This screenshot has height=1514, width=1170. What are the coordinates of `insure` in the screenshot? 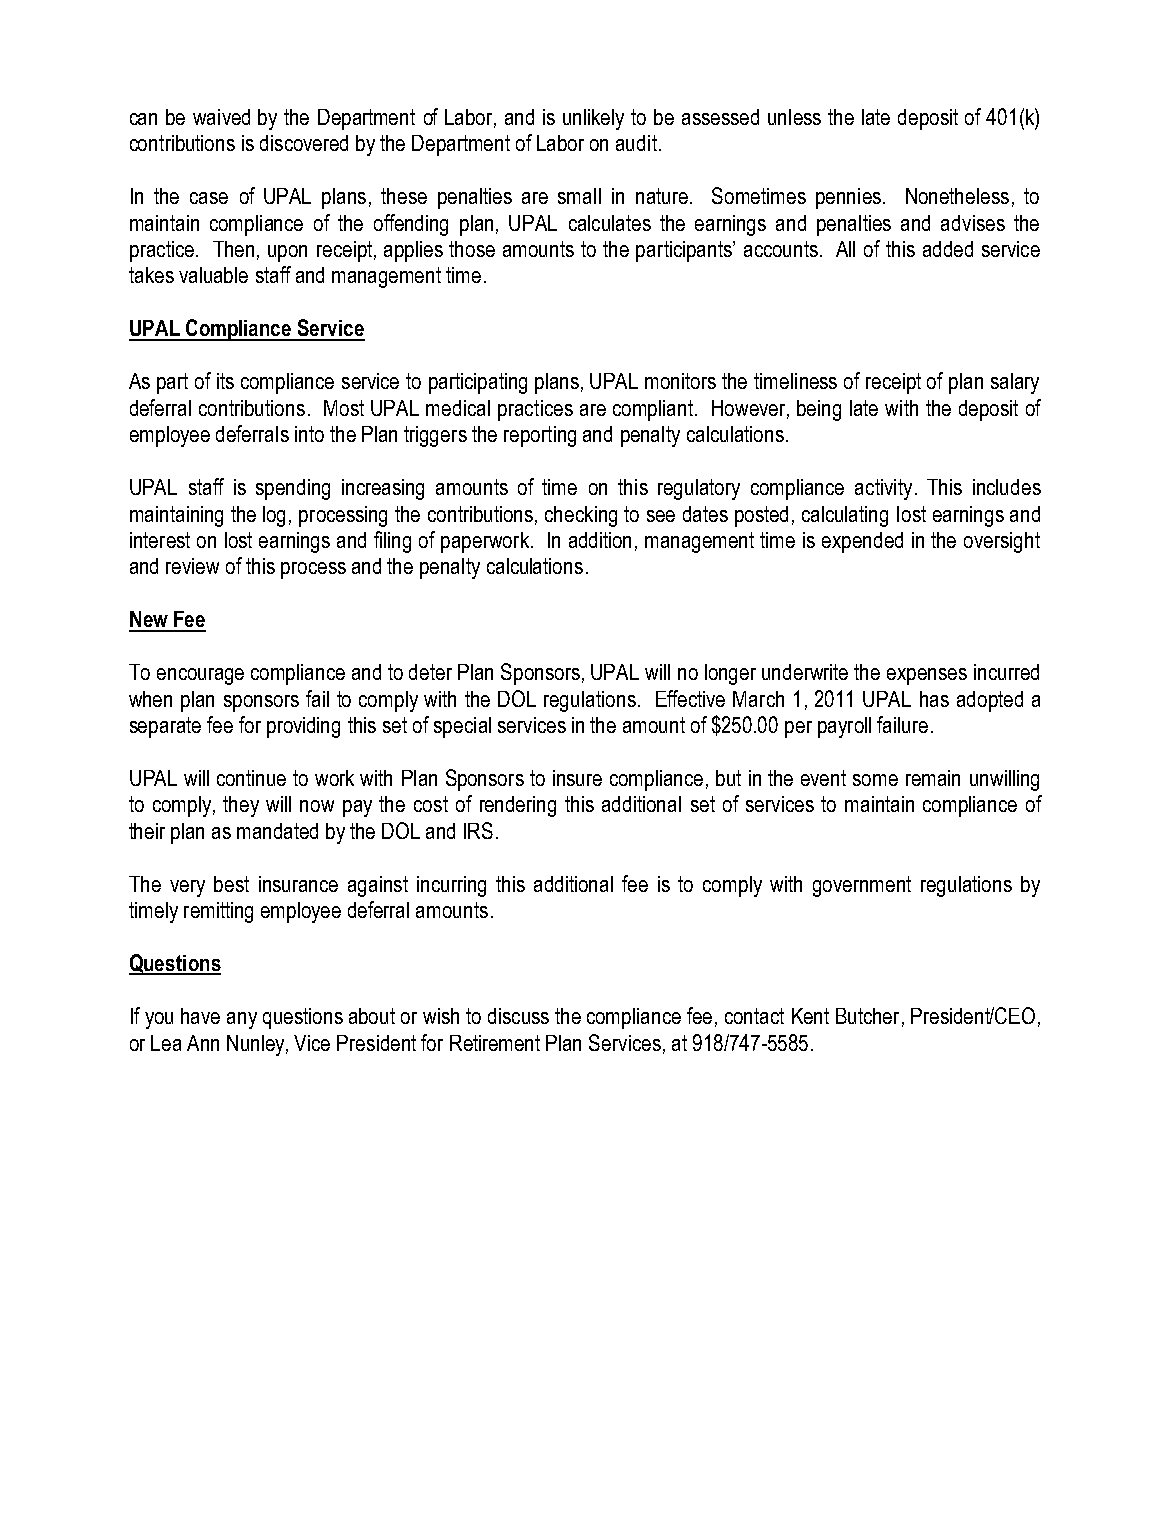 It's located at (577, 778).
